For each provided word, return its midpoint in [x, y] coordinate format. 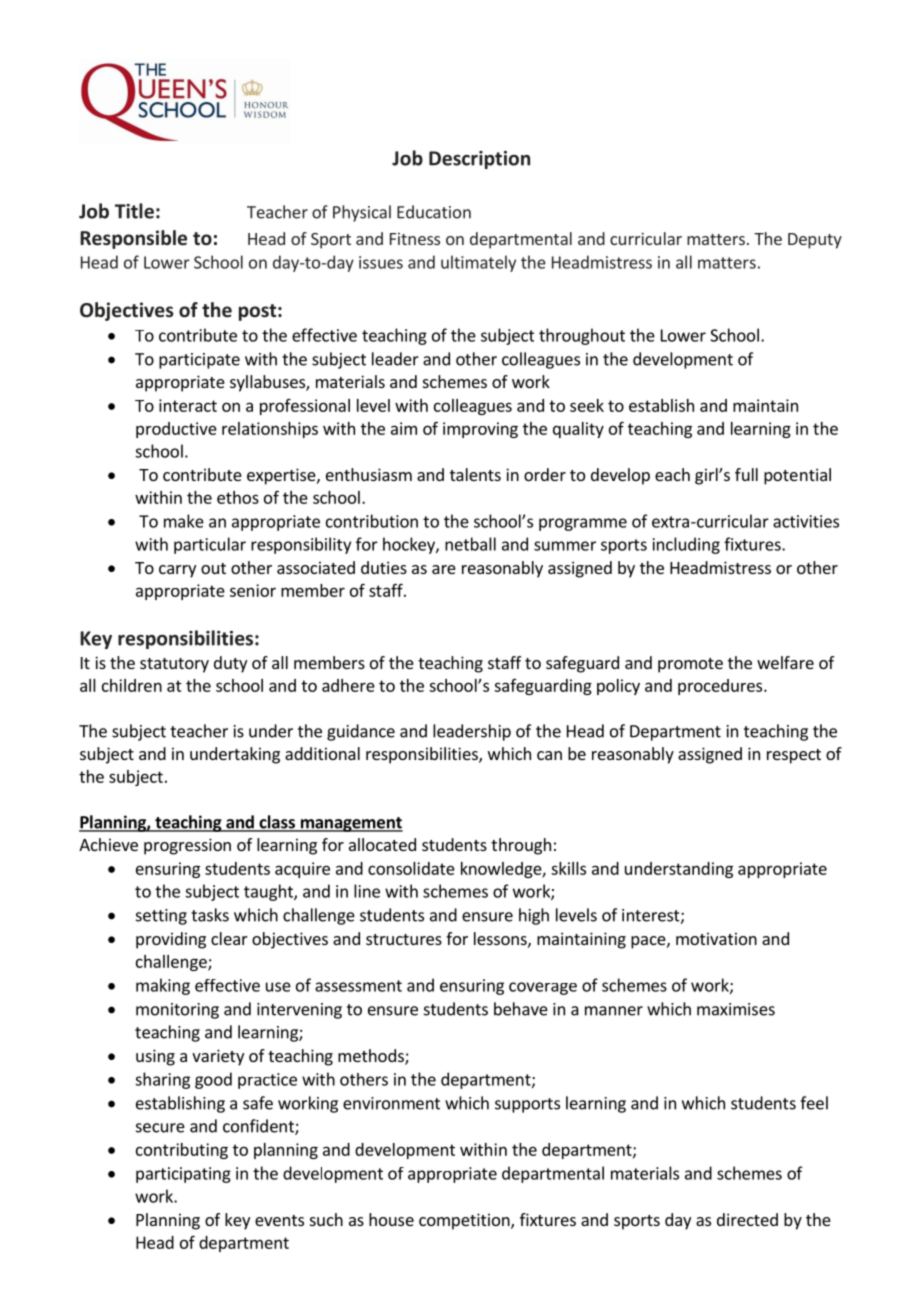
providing [171, 940]
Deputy [815, 241]
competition [465, 1221]
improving [480, 430]
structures [404, 939]
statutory [174, 665]
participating [183, 1175]
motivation [716, 938]
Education [434, 212]
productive [176, 430]
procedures [721, 687]
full [746, 474]
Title [134, 211]
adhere [348, 685]
